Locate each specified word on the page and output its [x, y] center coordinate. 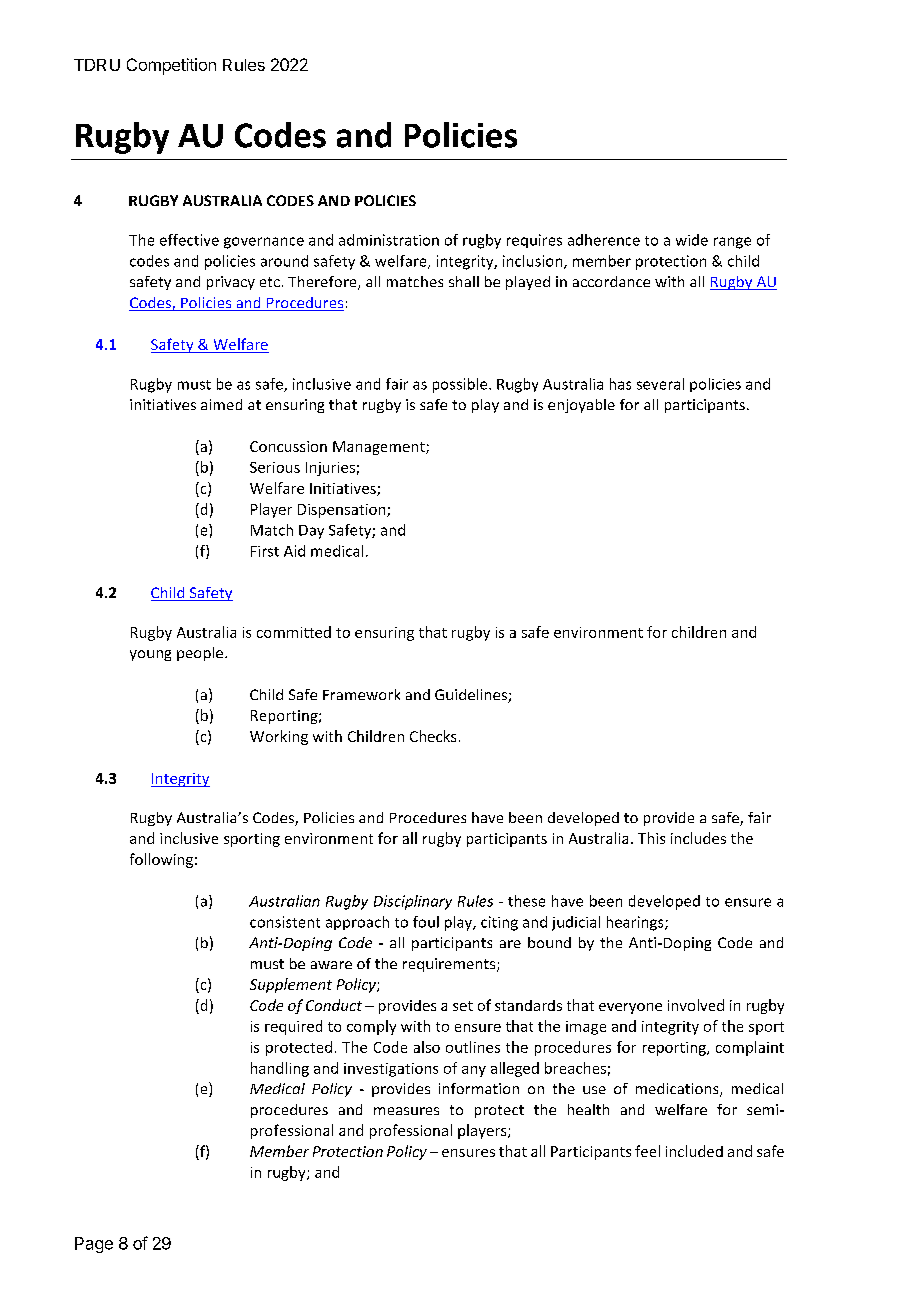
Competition [171, 66]
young [150, 655]
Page [94, 1245]
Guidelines [472, 696]
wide [692, 240]
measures [406, 1111]
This [651, 838]
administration [389, 240]
